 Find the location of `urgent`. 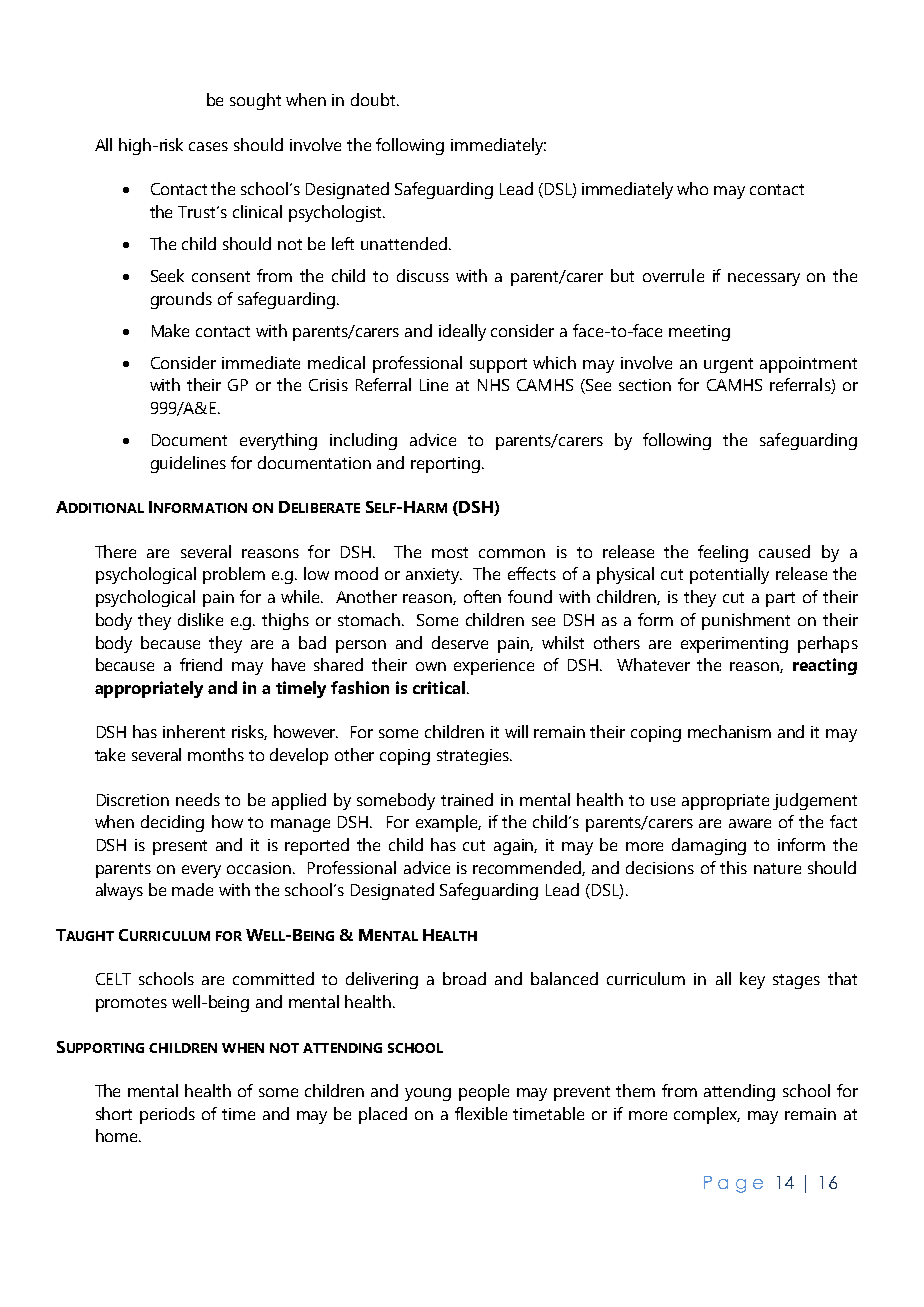

urgent is located at coordinates (728, 365).
